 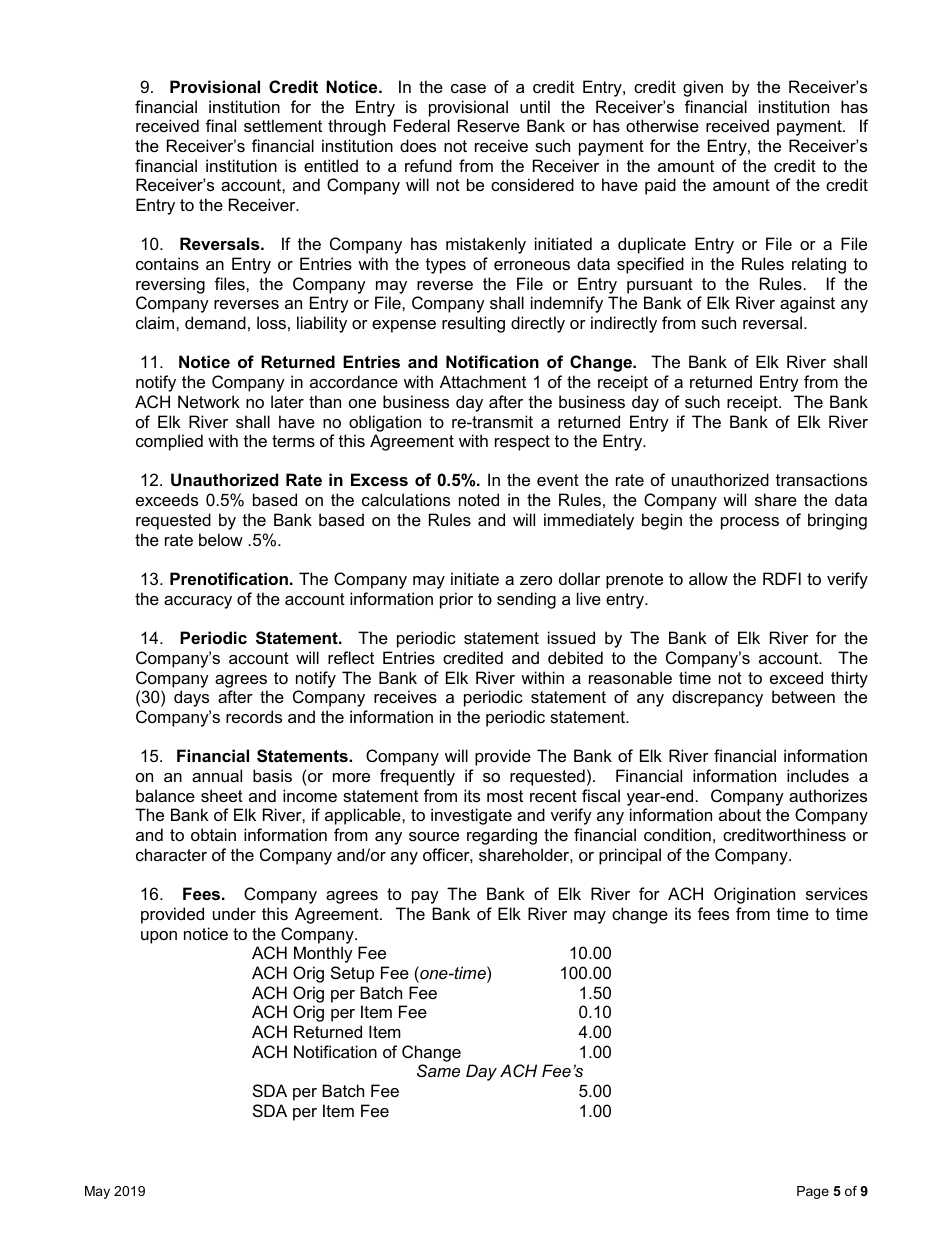 What do you see at coordinates (526, 600) in the screenshot?
I see `sending` at bounding box center [526, 600].
